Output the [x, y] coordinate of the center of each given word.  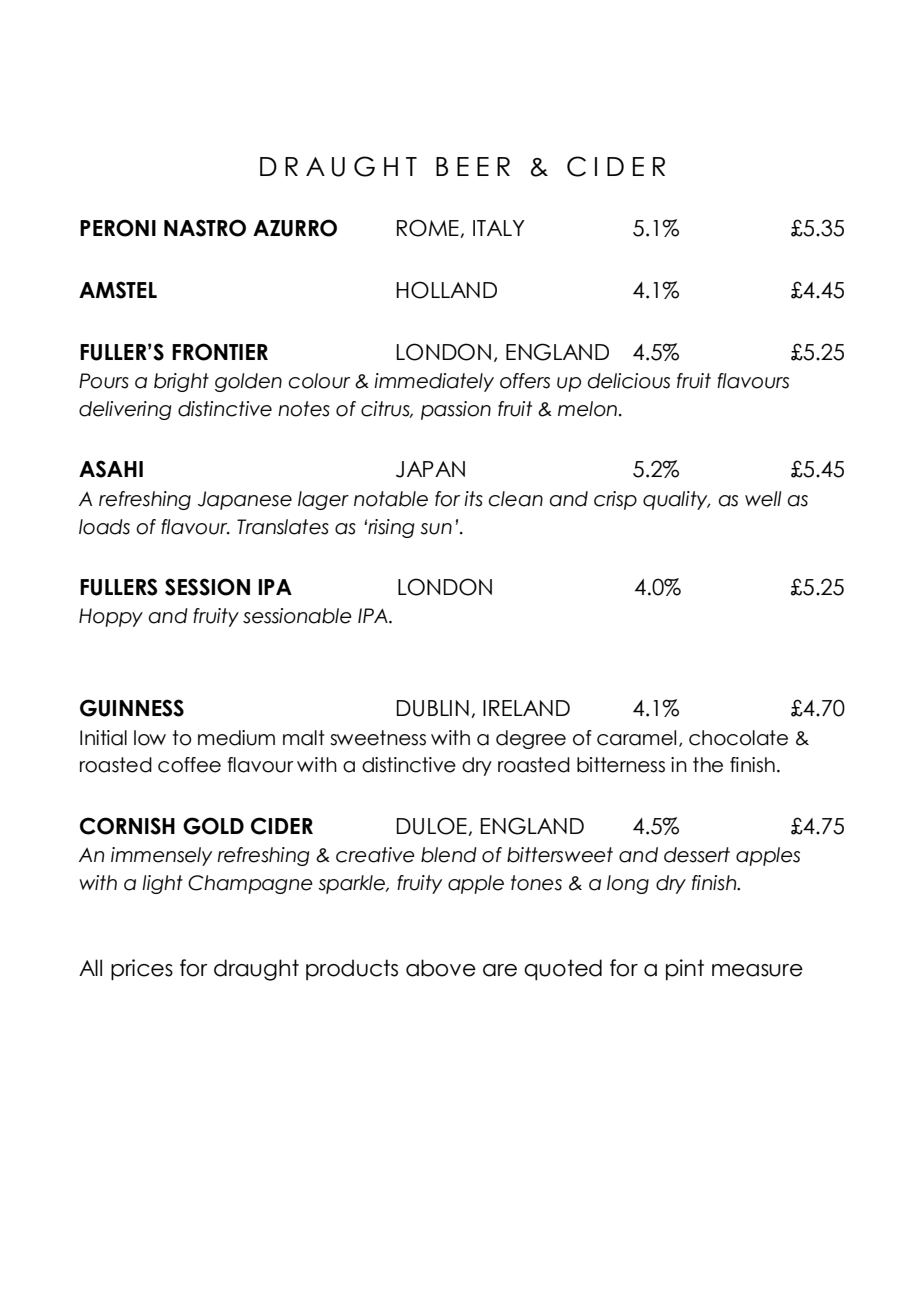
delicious [629, 381]
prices [142, 969]
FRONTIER [220, 352]
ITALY [499, 228]
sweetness [378, 738]
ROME [429, 228]
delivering [125, 410]
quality [676, 500]
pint [685, 969]
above [441, 968]
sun [436, 529]
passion [456, 410]
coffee [189, 765]
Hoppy [111, 617]
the [708, 765]
